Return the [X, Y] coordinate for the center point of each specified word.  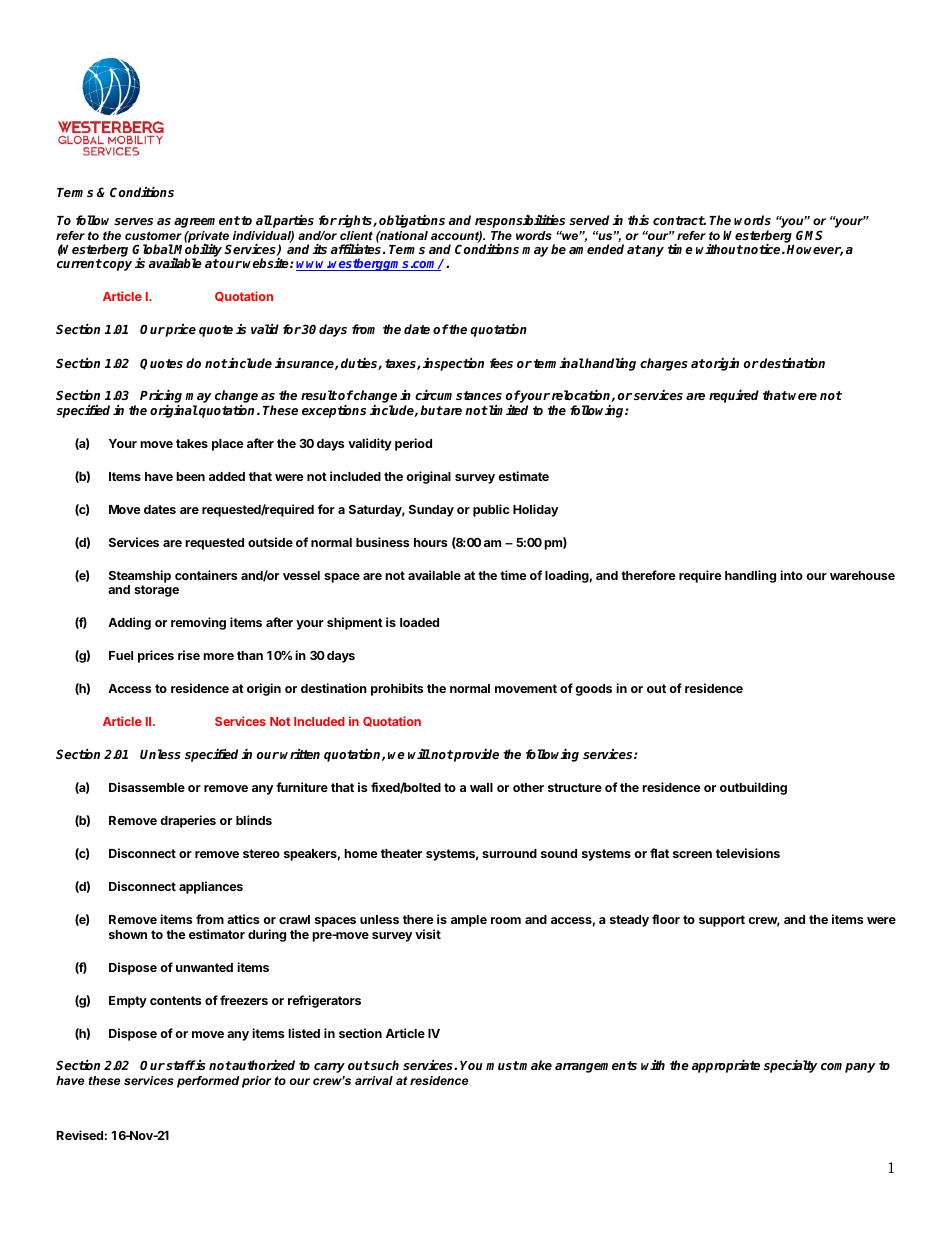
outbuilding [753, 788]
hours [430, 542]
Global [153, 249]
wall [481, 787]
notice [762, 249]
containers [206, 575]
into [791, 575]
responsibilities [520, 221]
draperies [188, 821]
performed [208, 1082]
